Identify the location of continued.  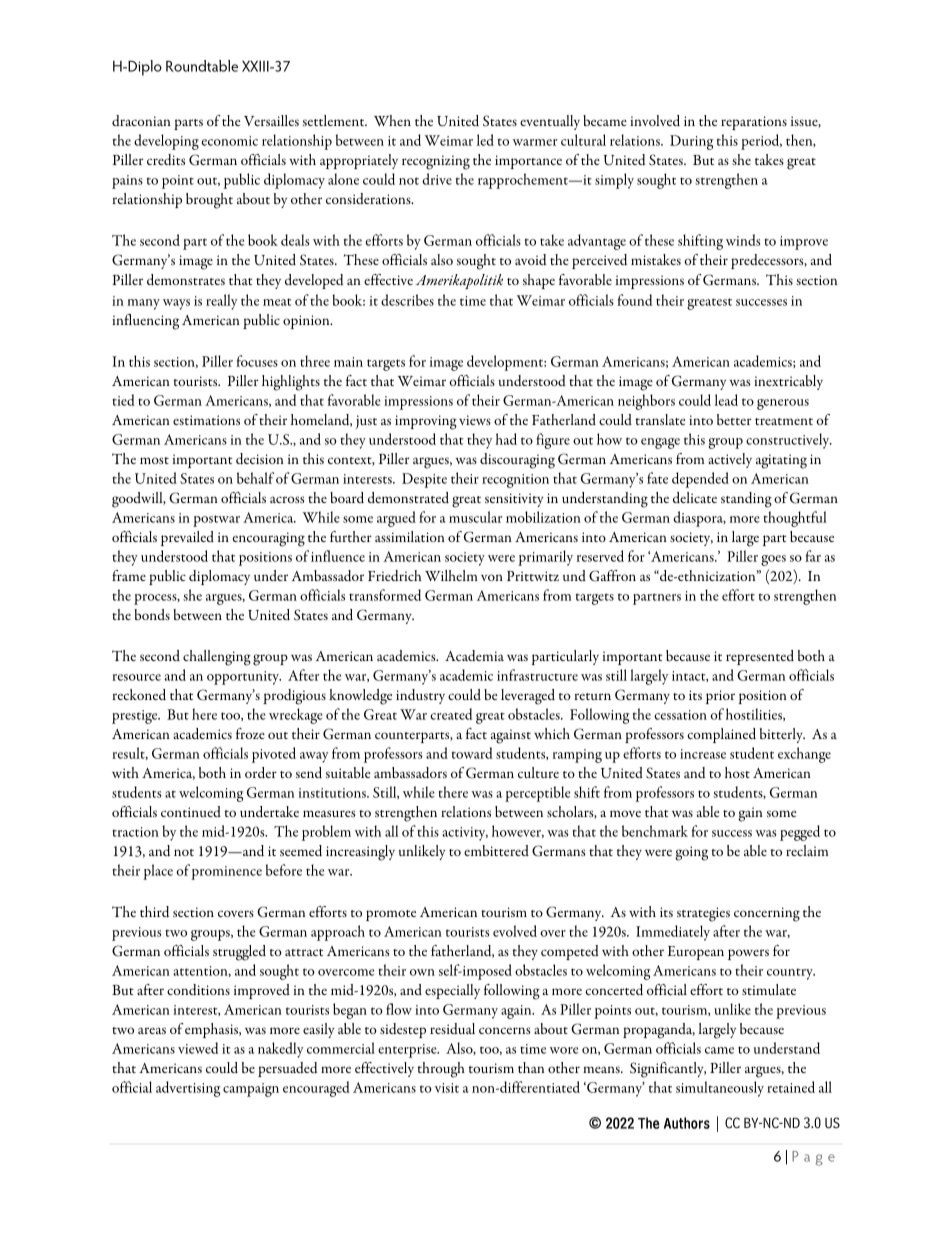
(191, 811).
